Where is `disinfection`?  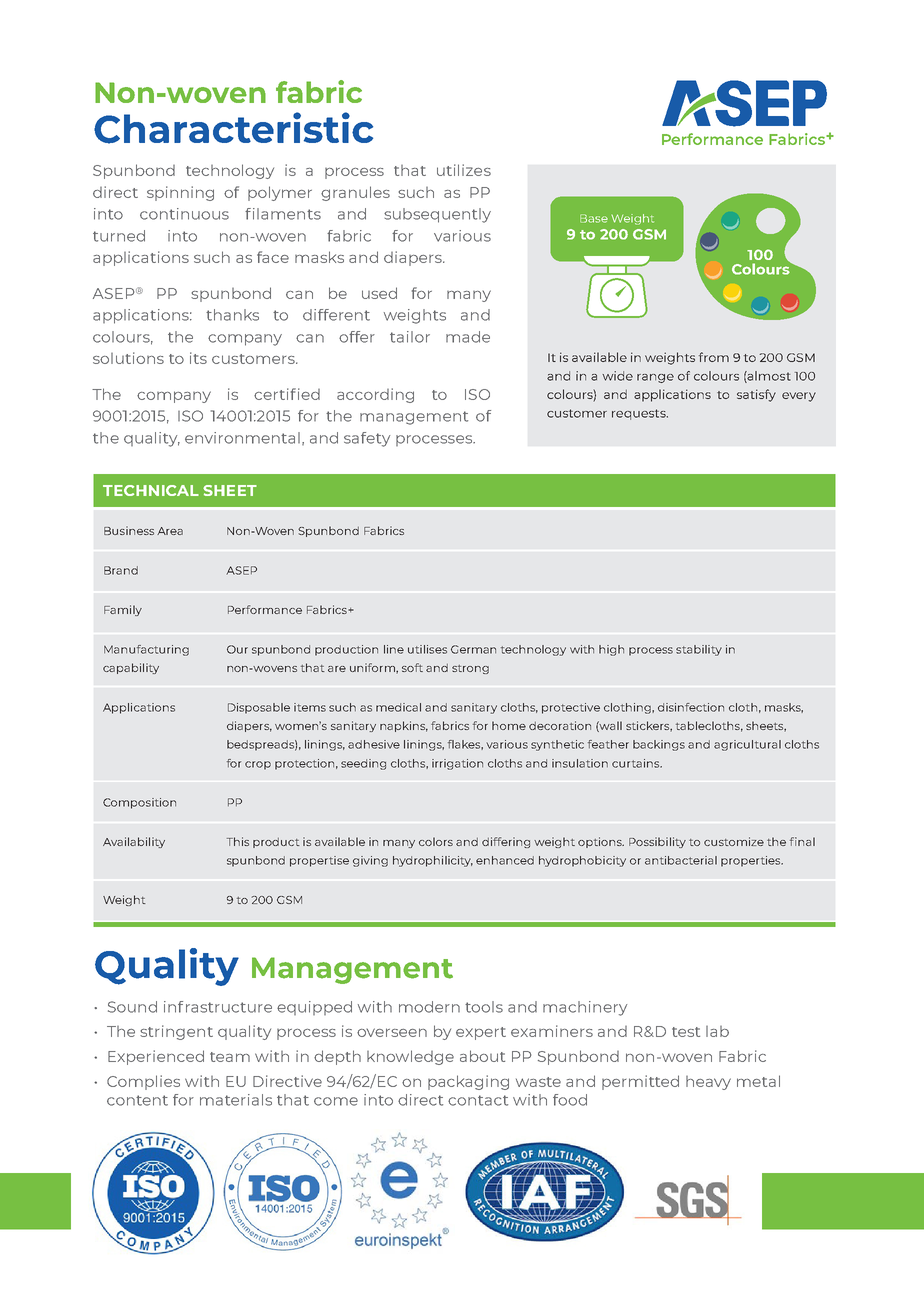
disinfection is located at coordinates (691, 707).
